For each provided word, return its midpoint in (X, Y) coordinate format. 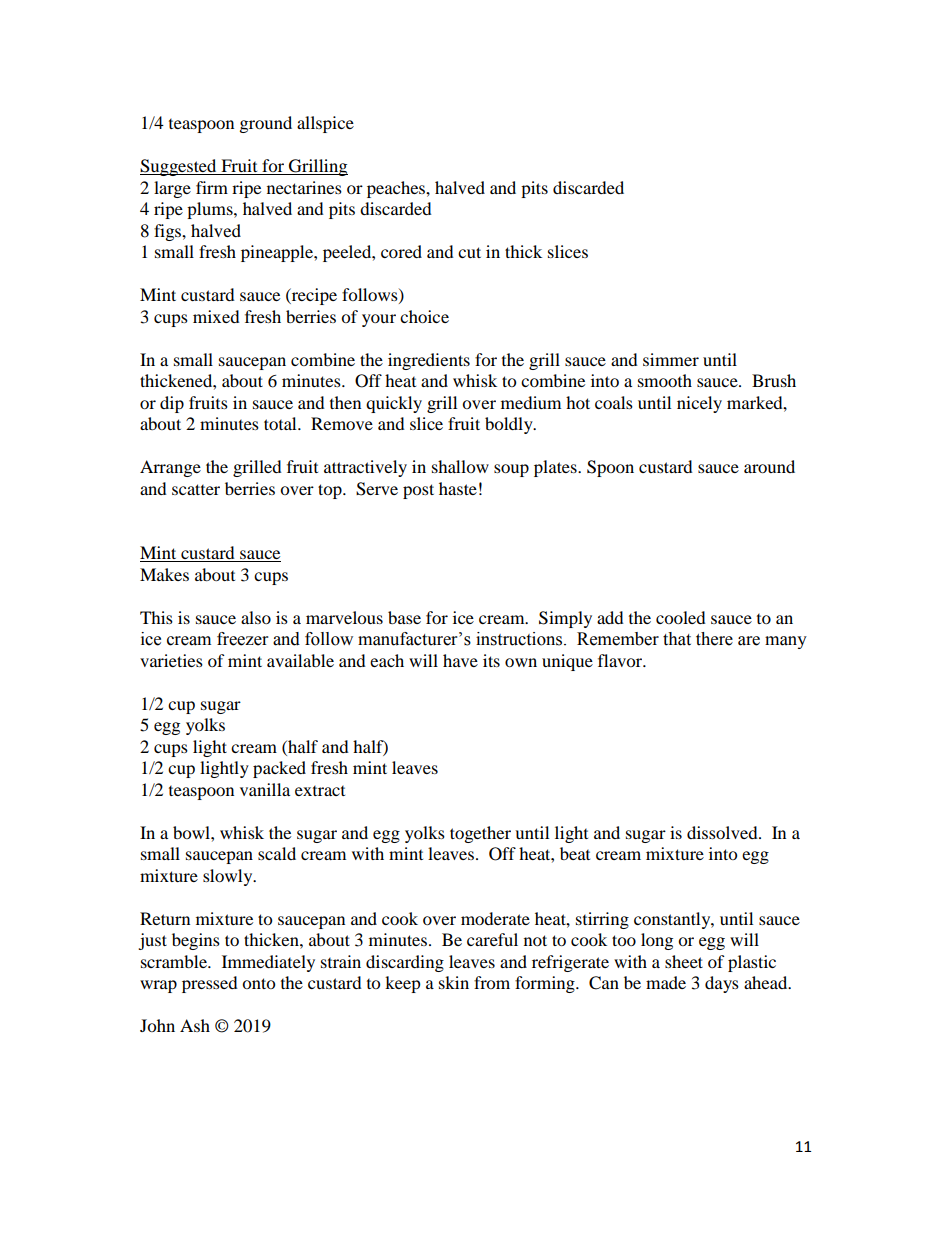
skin (454, 982)
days (722, 984)
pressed (210, 984)
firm (212, 187)
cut (469, 252)
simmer (671, 359)
